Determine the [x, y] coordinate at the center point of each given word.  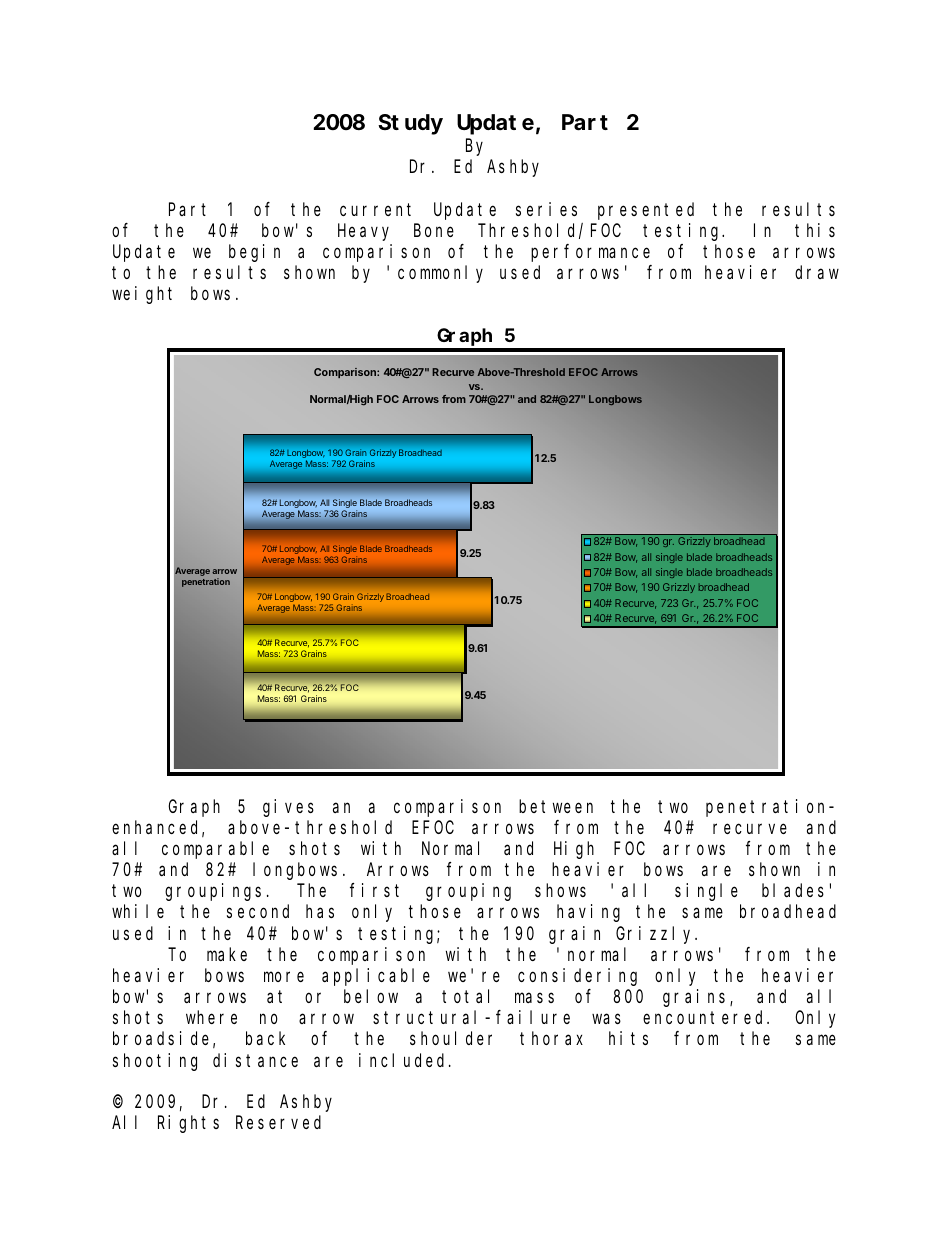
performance [590, 253]
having [588, 913]
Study [410, 124]
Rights [188, 1124]
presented [646, 211]
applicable [376, 977]
